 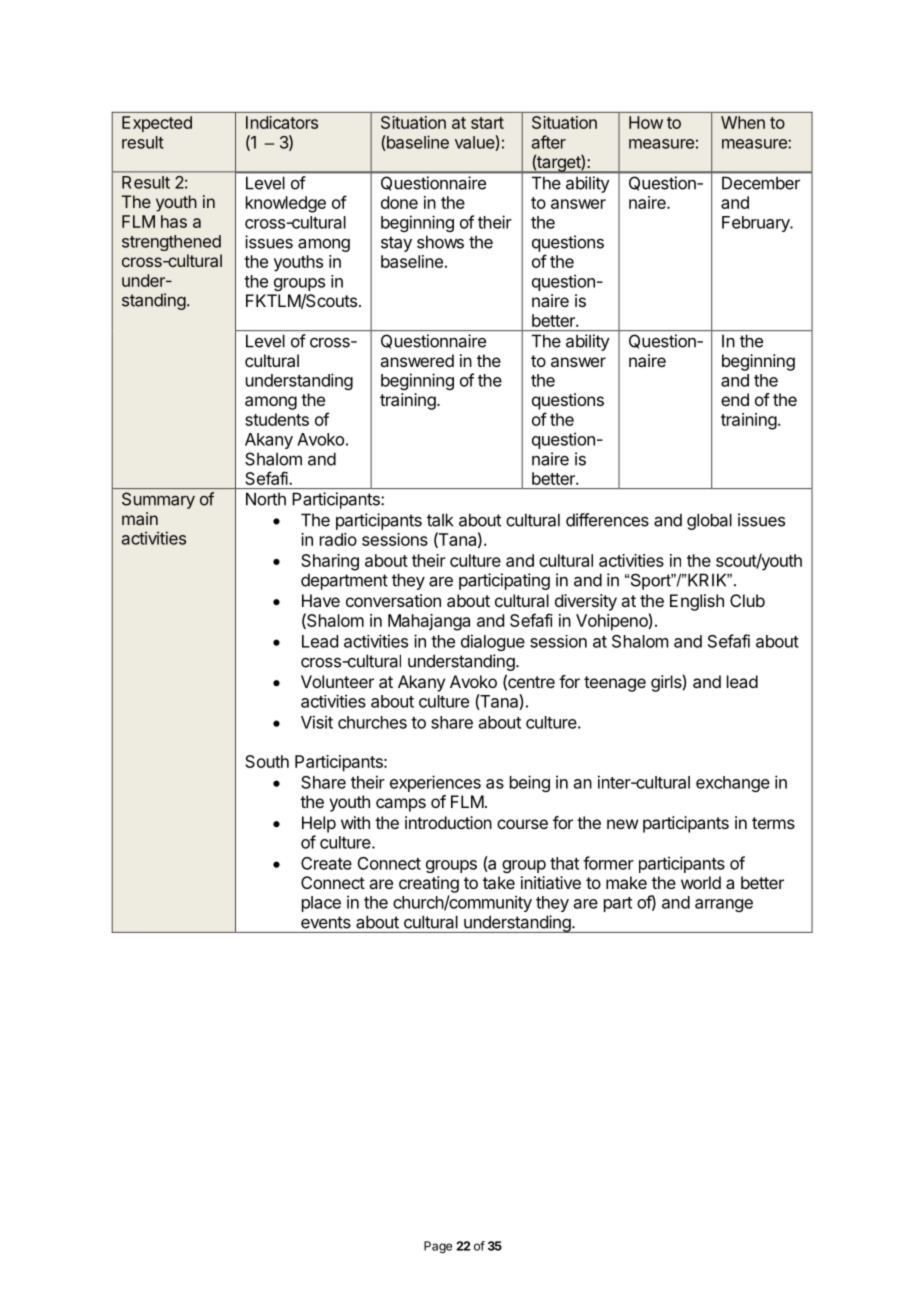 What do you see at coordinates (326, 922) in the page?
I see `events` at bounding box center [326, 922].
